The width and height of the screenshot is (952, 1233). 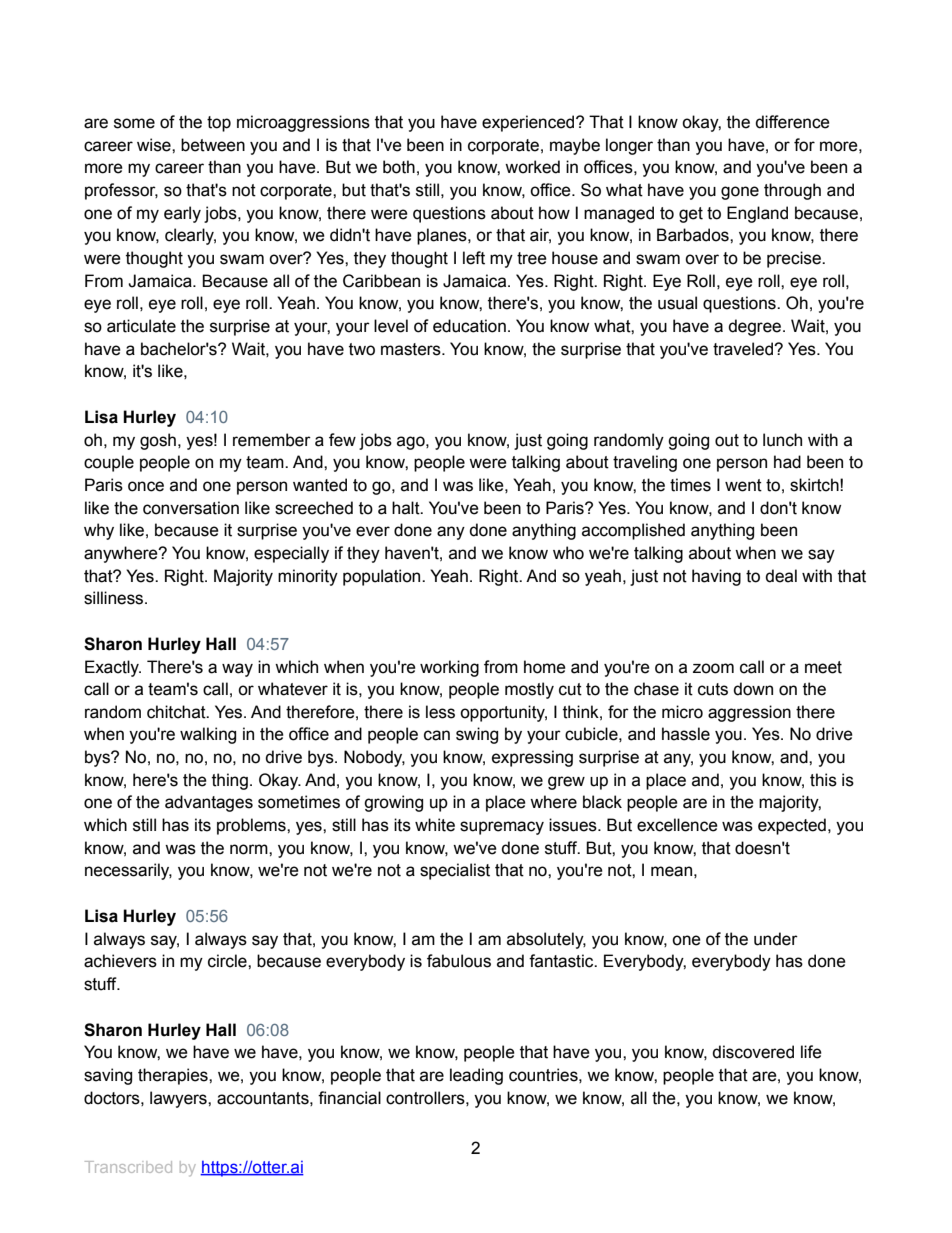 What do you see at coordinates (213, 145) in the screenshot?
I see `between` at bounding box center [213, 145].
